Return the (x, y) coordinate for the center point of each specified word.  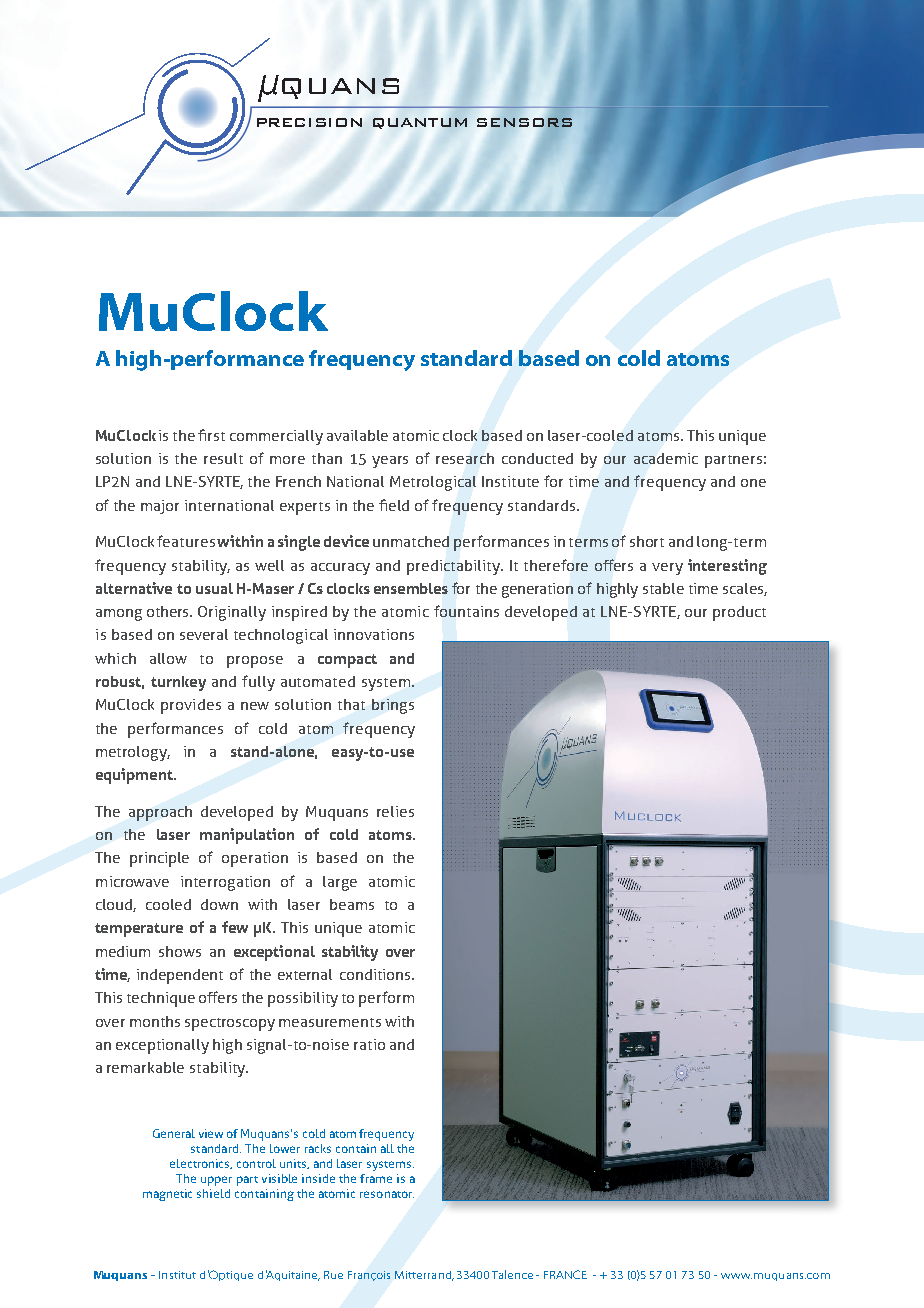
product (739, 613)
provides (191, 706)
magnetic (167, 1195)
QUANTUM (420, 123)
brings (393, 706)
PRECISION (309, 122)
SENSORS (524, 122)
